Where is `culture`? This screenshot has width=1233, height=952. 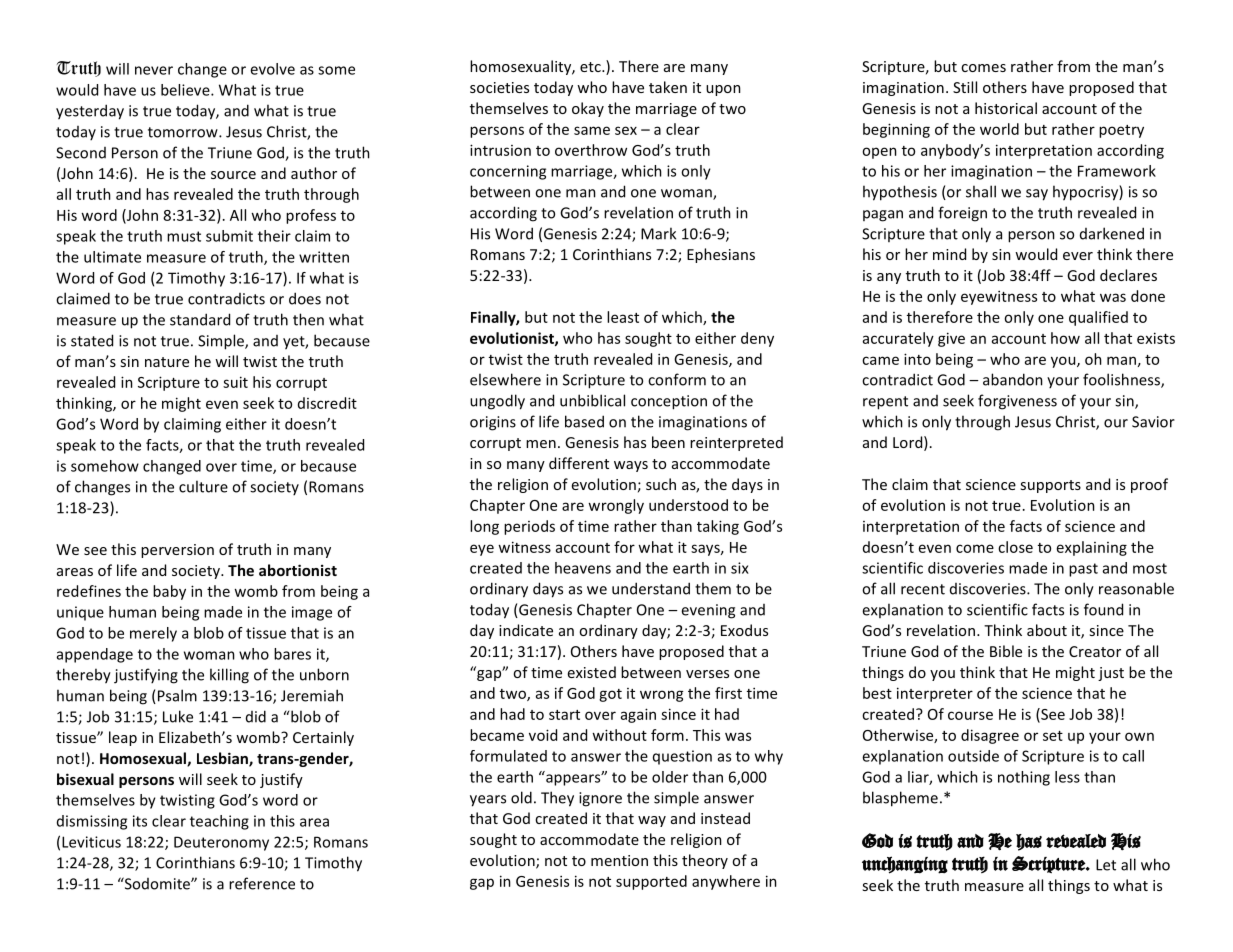 culture is located at coordinates (203, 486).
